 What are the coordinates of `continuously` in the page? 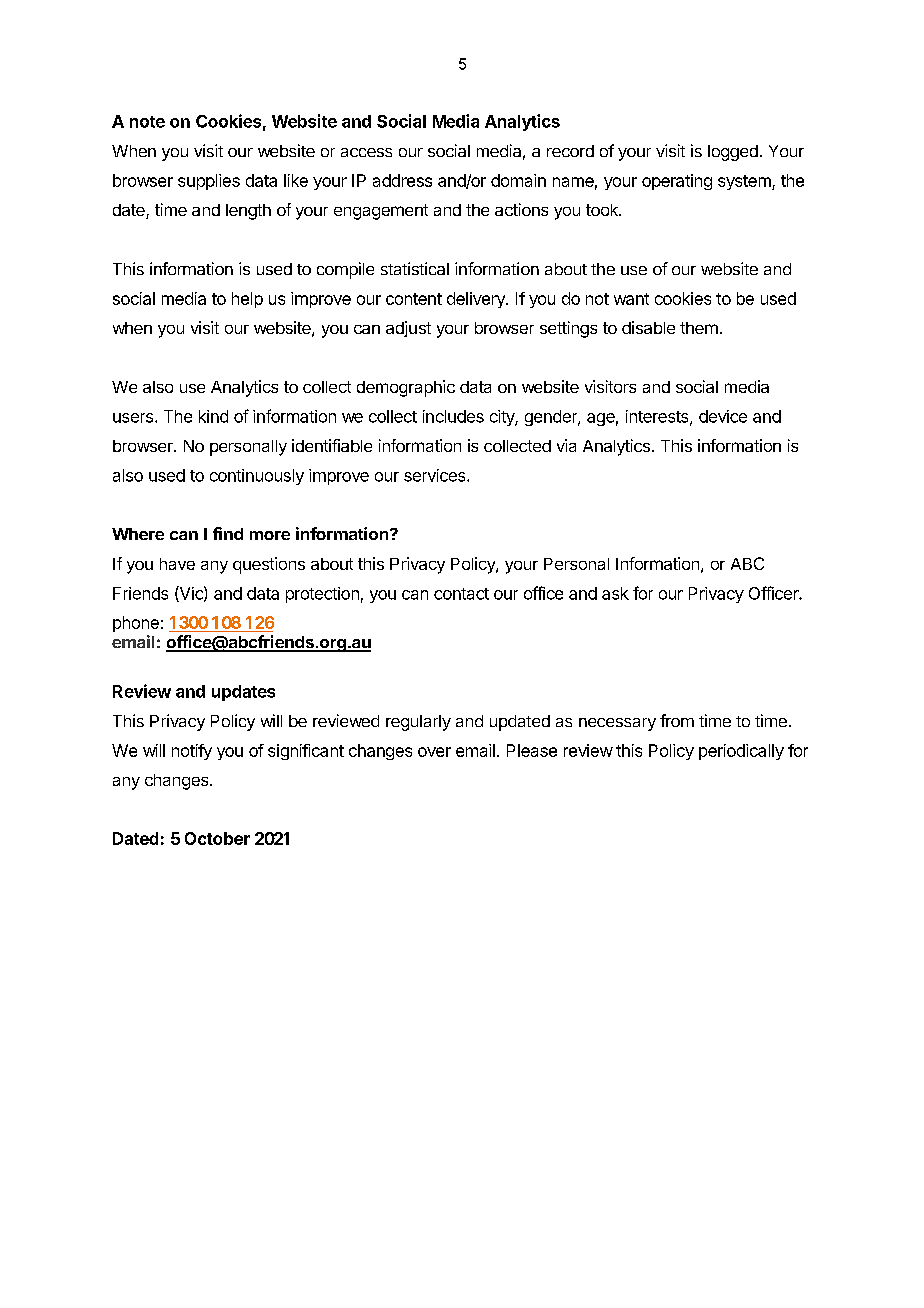 It's located at (257, 477).
